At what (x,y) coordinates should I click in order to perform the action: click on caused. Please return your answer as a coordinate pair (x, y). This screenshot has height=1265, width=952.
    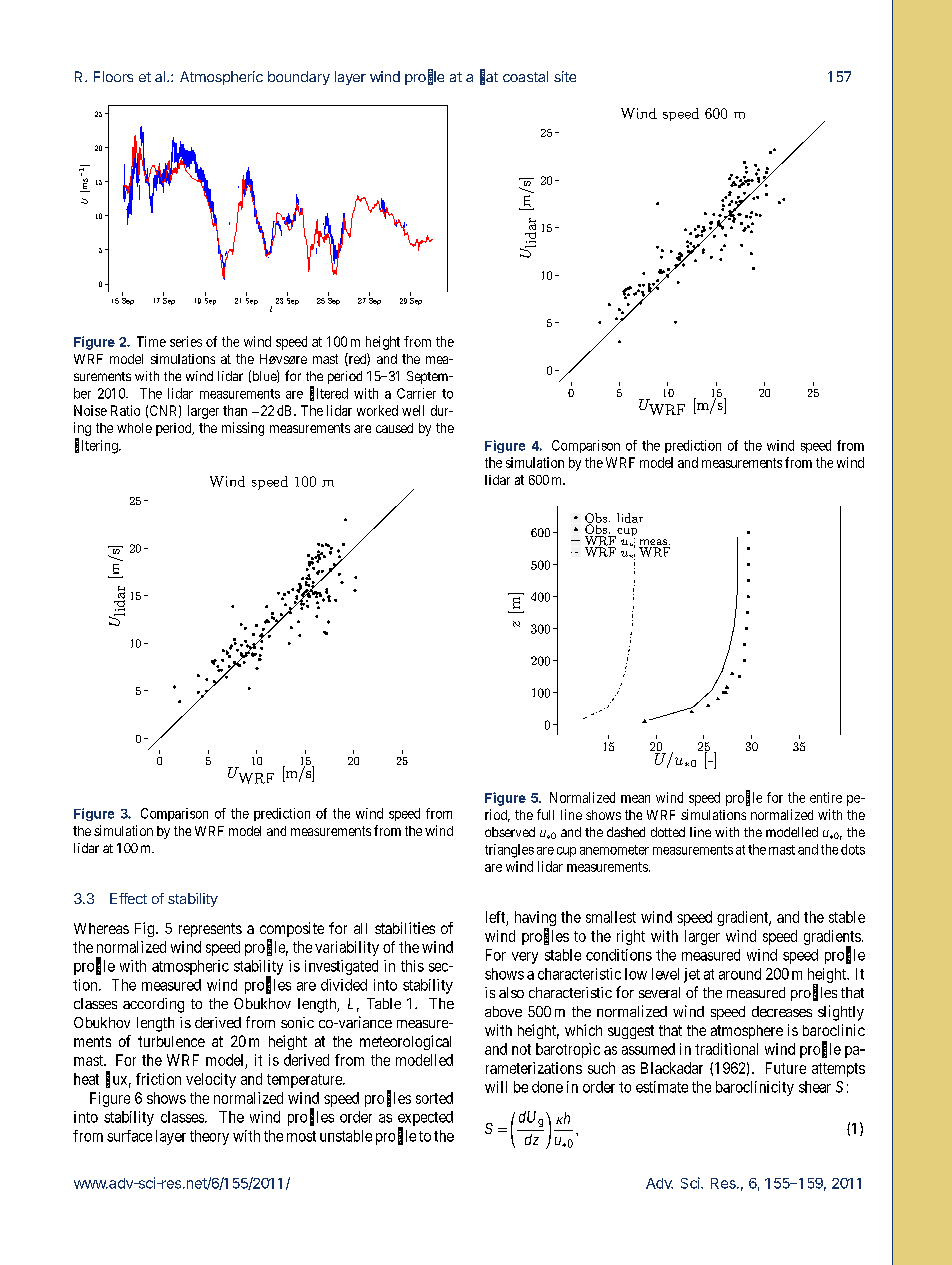
    Looking at the image, I should click on (394, 428).
